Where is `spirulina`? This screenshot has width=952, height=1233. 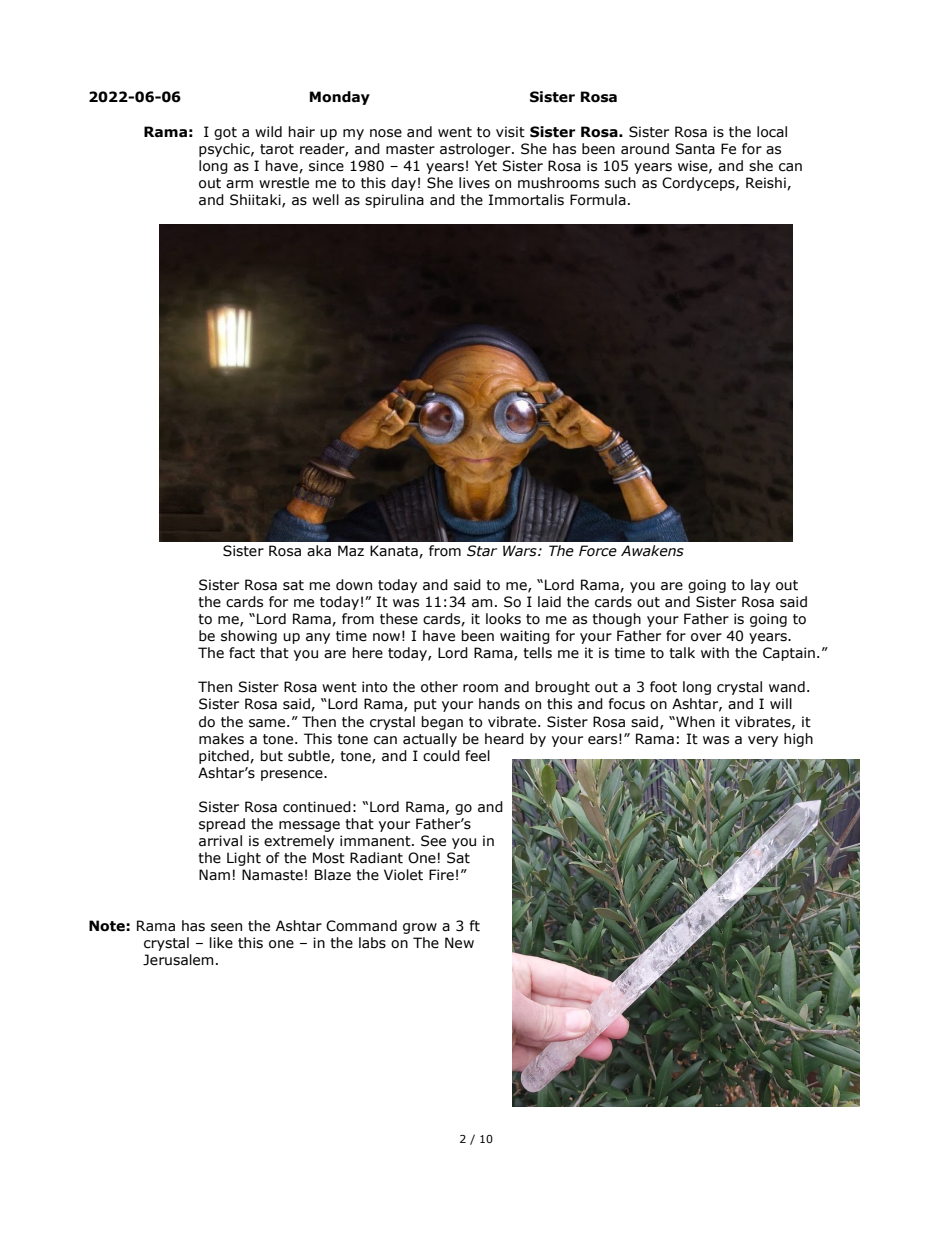
spirulina is located at coordinates (394, 201).
